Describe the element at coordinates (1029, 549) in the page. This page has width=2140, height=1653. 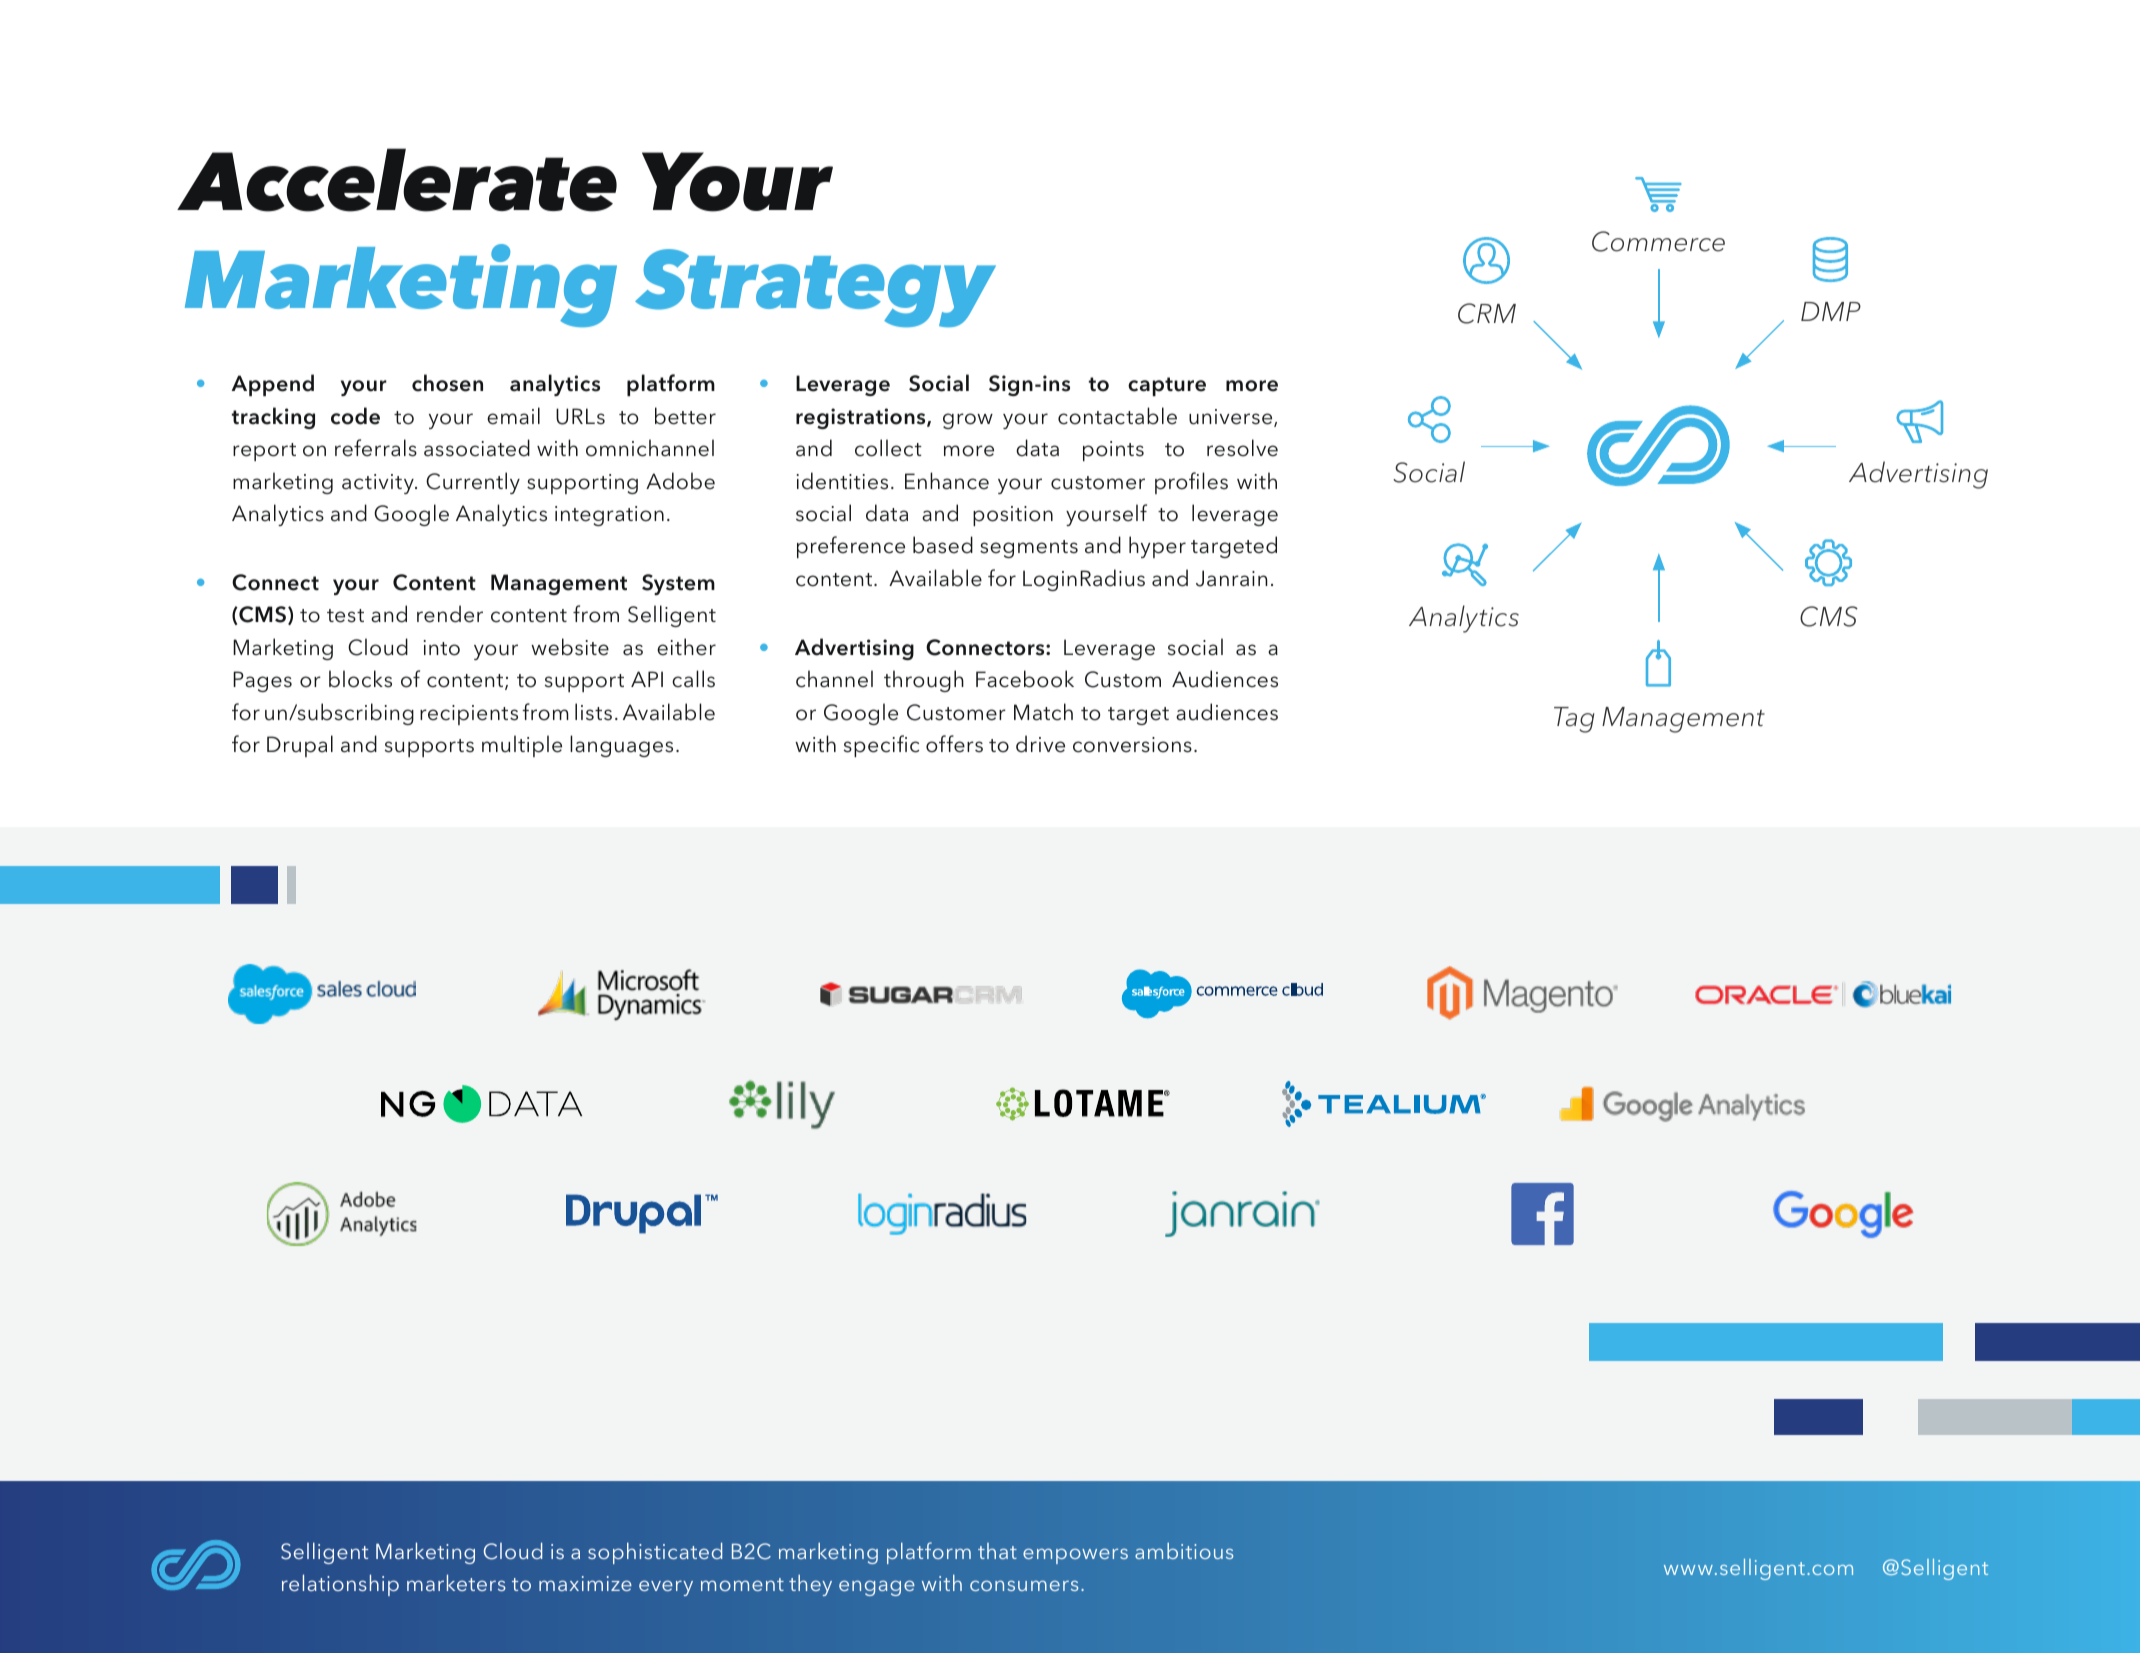
I see `segments` at that location.
